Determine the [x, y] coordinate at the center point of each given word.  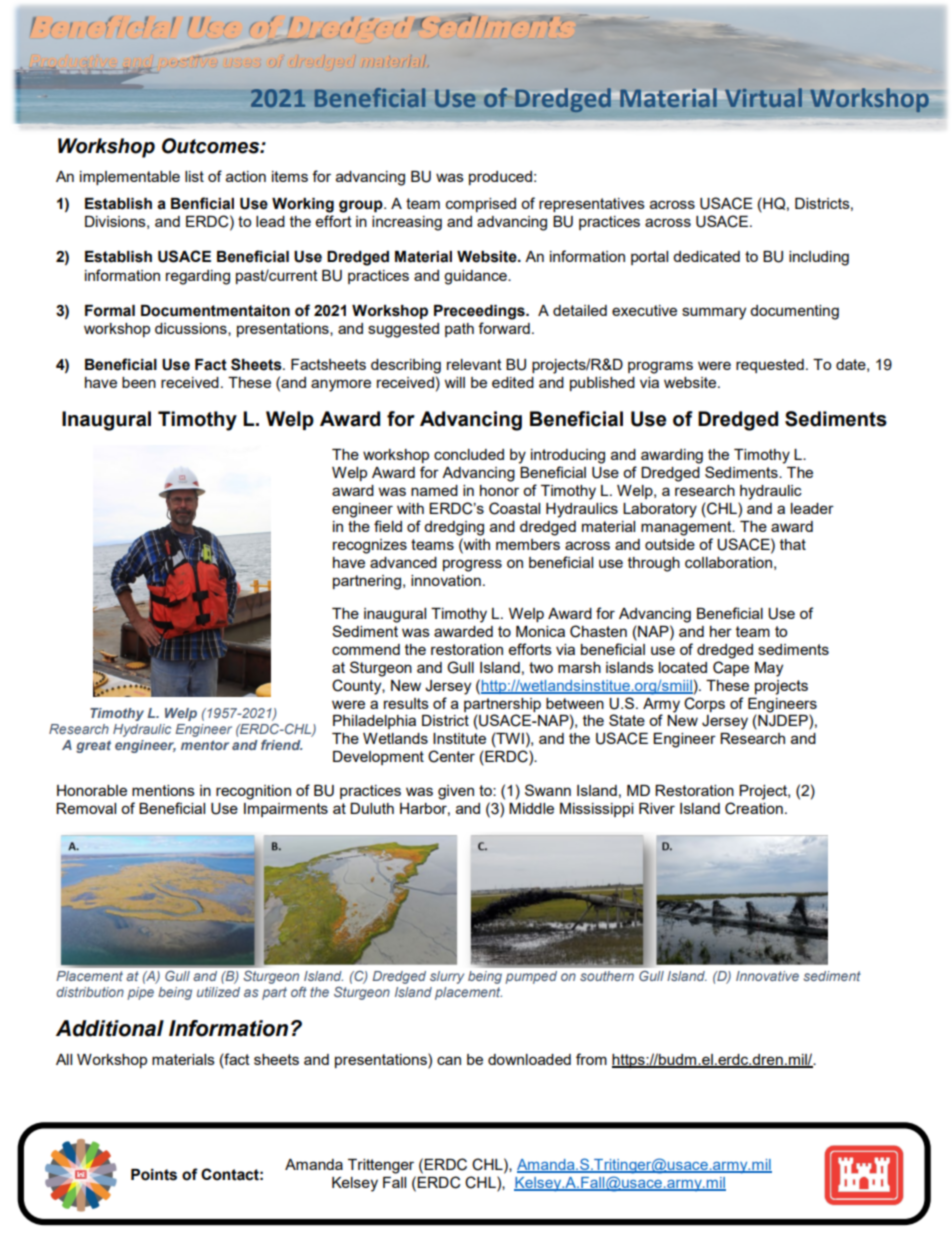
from [591, 1059]
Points [154, 1175]
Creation [754, 808]
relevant [474, 364]
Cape [731, 668]
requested [770, 366]
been [139, 382]
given [456, 792]
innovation [446, 580]
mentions [163, 790]
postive [186, 60]
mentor [205, 745]
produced [500, 178]
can [449, 1060]
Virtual [762, 97]
